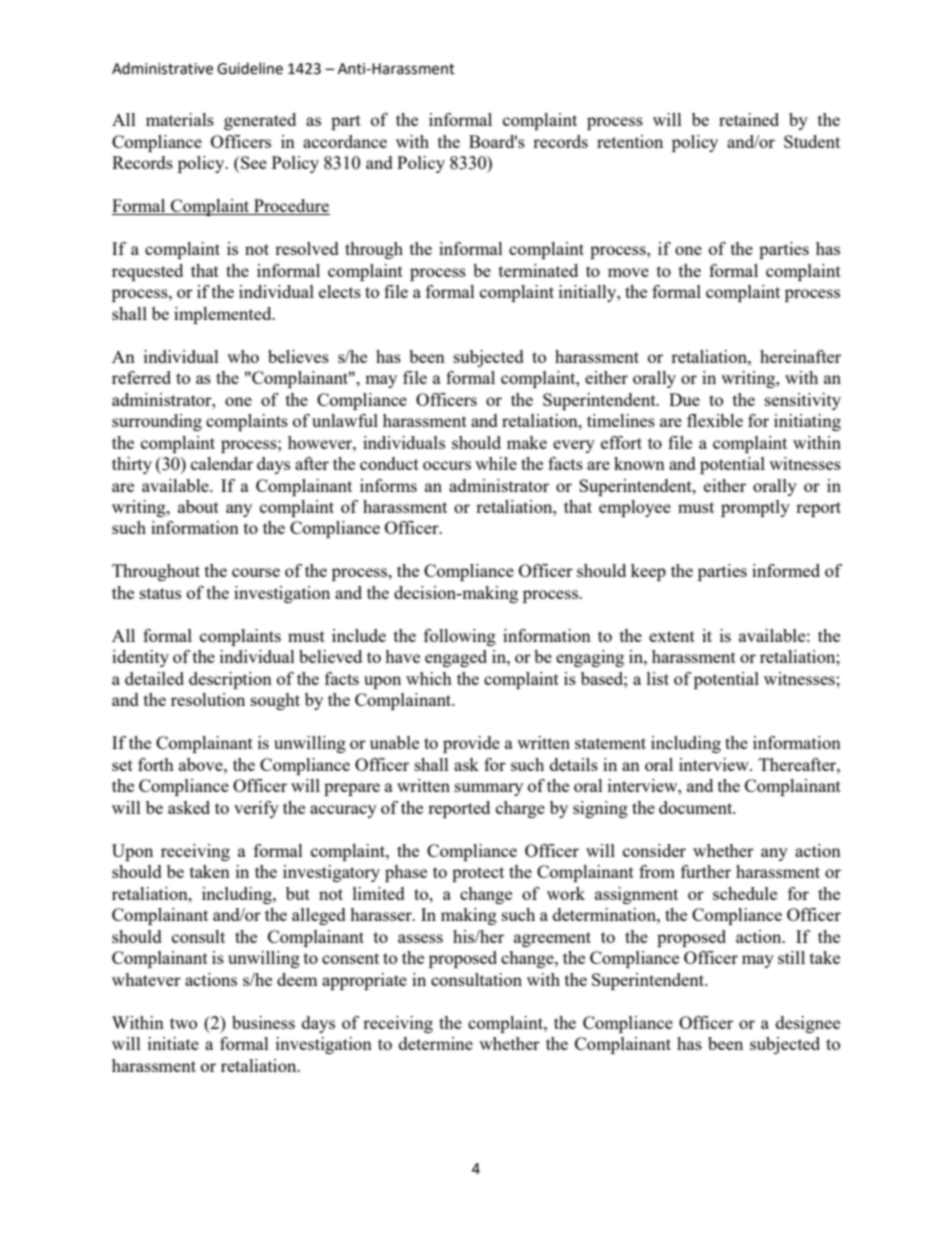 The image size is (952, 1233). I want to click on summary, so click(489, 789).
